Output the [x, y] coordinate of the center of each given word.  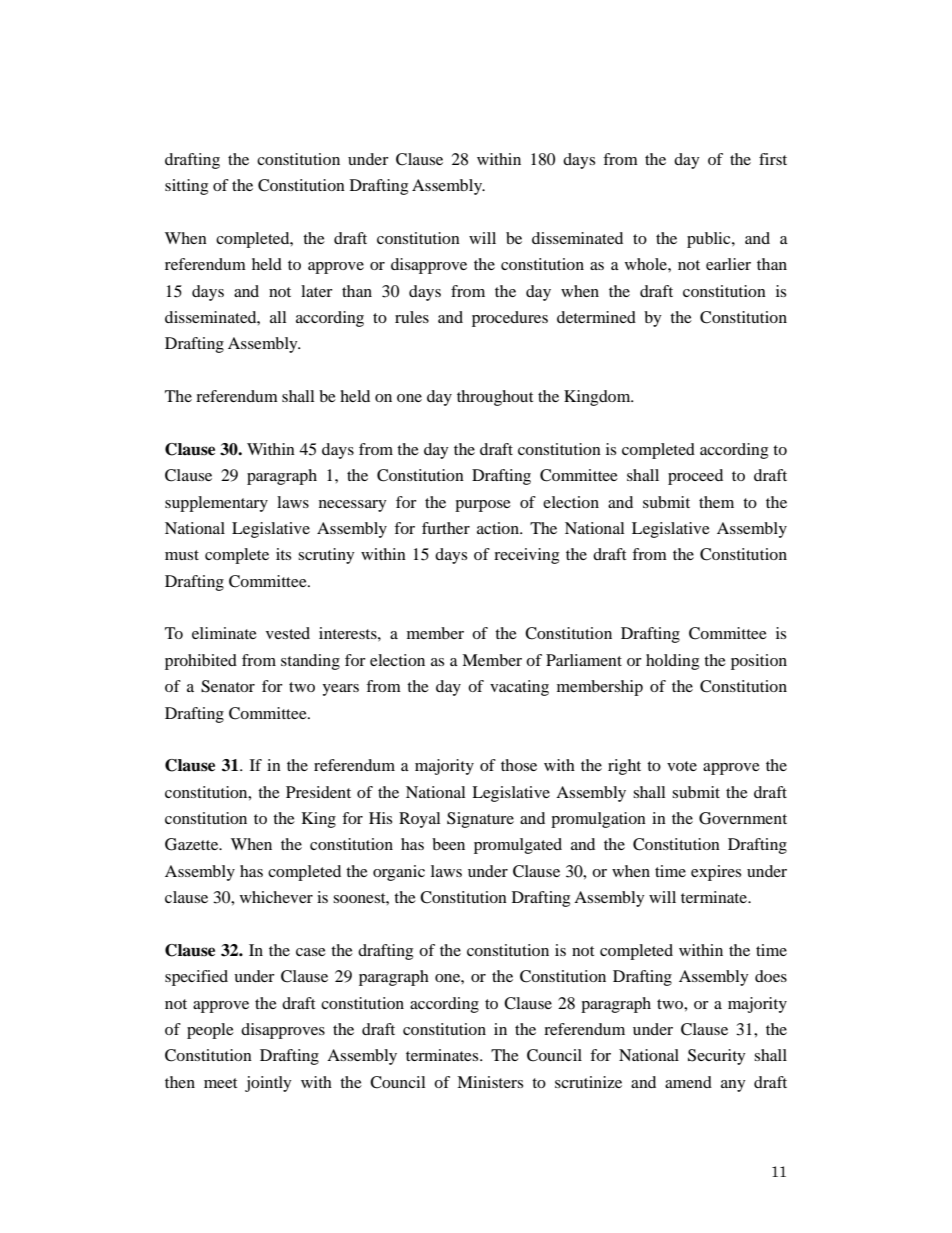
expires [716, 873]
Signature [480, 820]
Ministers [490, 1082]
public [710, 240]
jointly [268, 1084]
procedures [510, 319]
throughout [495, 398]
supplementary [216, 504]
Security [717, 1057]
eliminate [224, 633]
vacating [519, 688]
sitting [186, 187]
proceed [695, 477]
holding [672, 662]
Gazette [193, 844]
